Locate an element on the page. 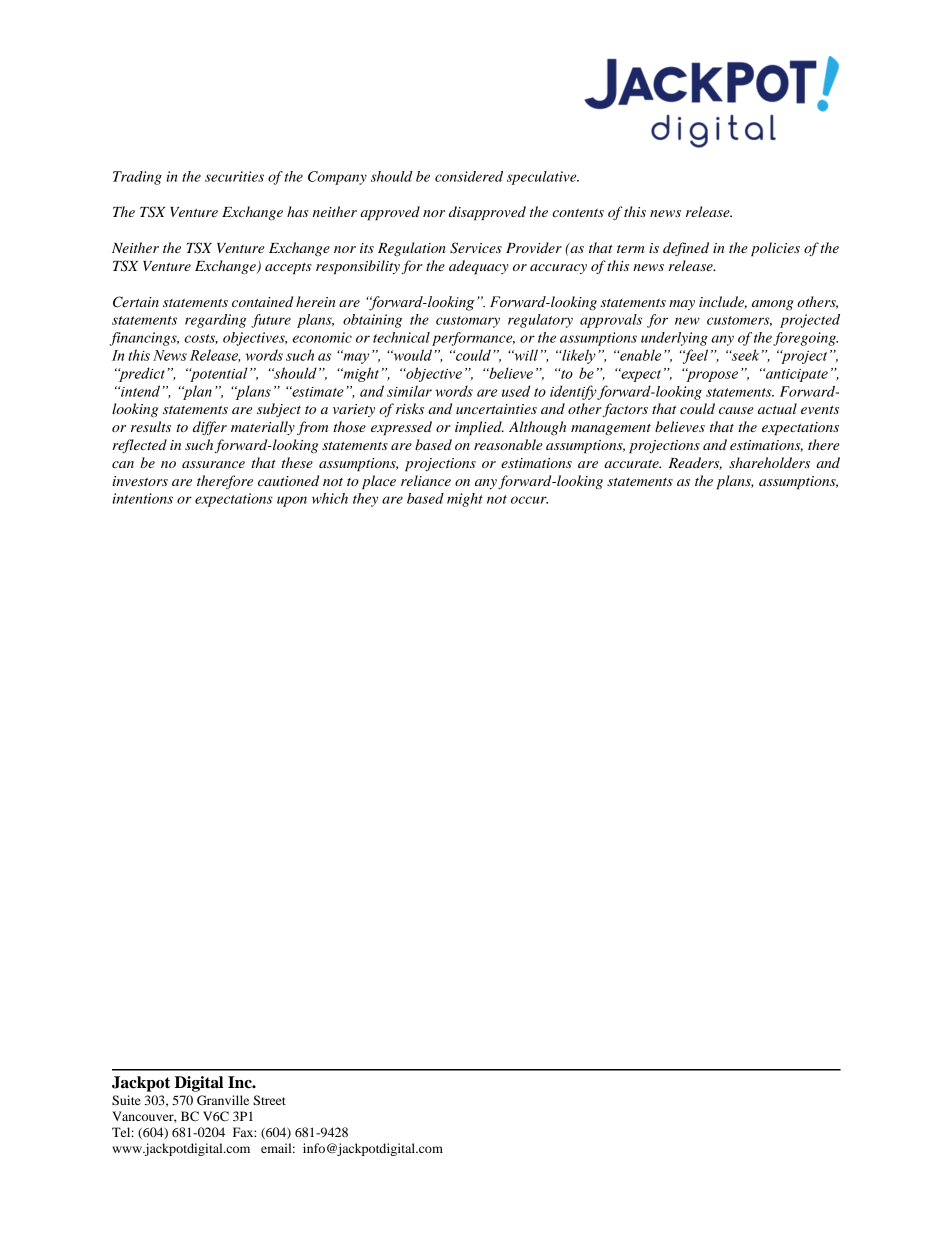 This page has width=952, height=1233. occur is located at coordinates (529, 500).
